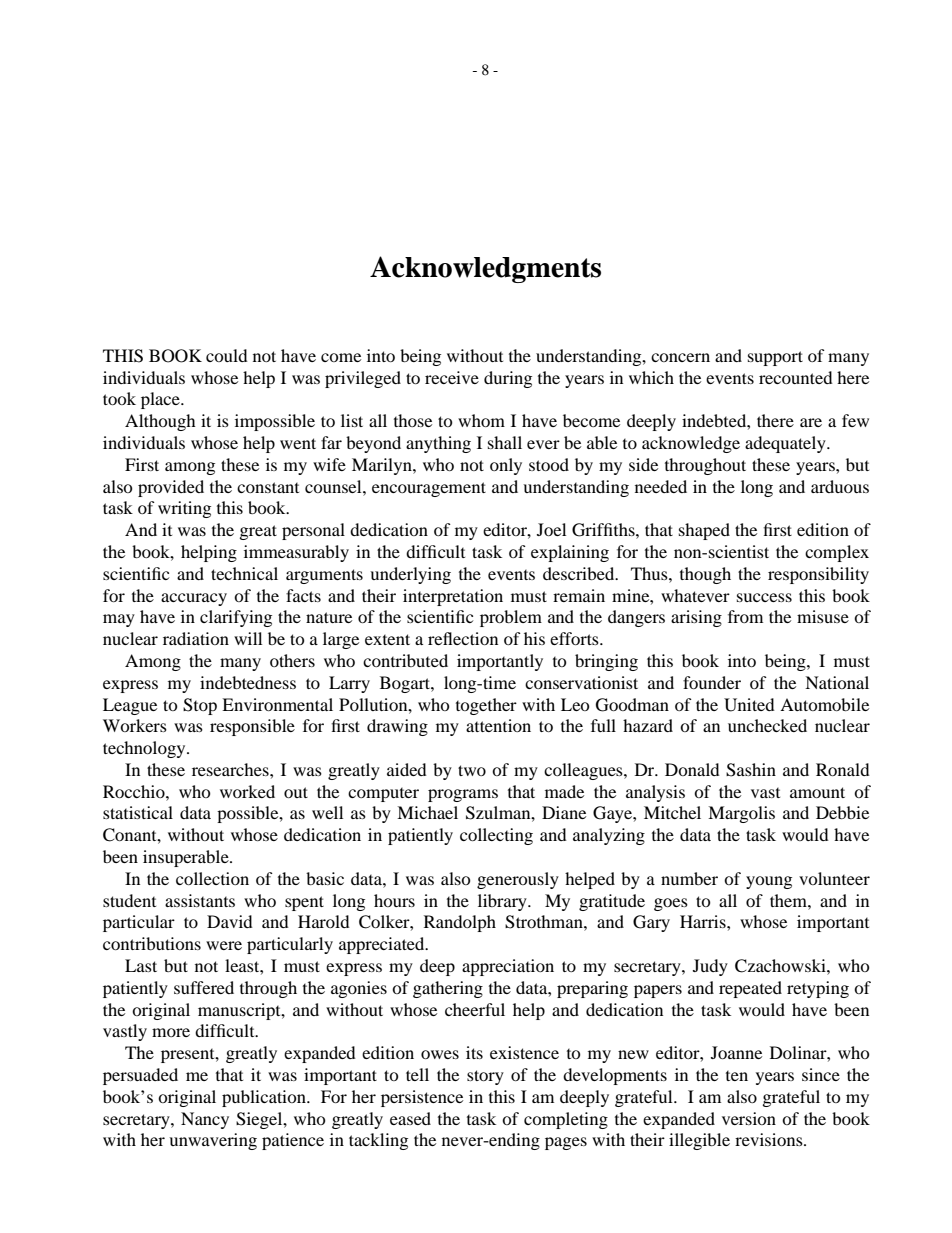 The image size is (952, 1233). I want to click on interpretation, so click(453, 597).
